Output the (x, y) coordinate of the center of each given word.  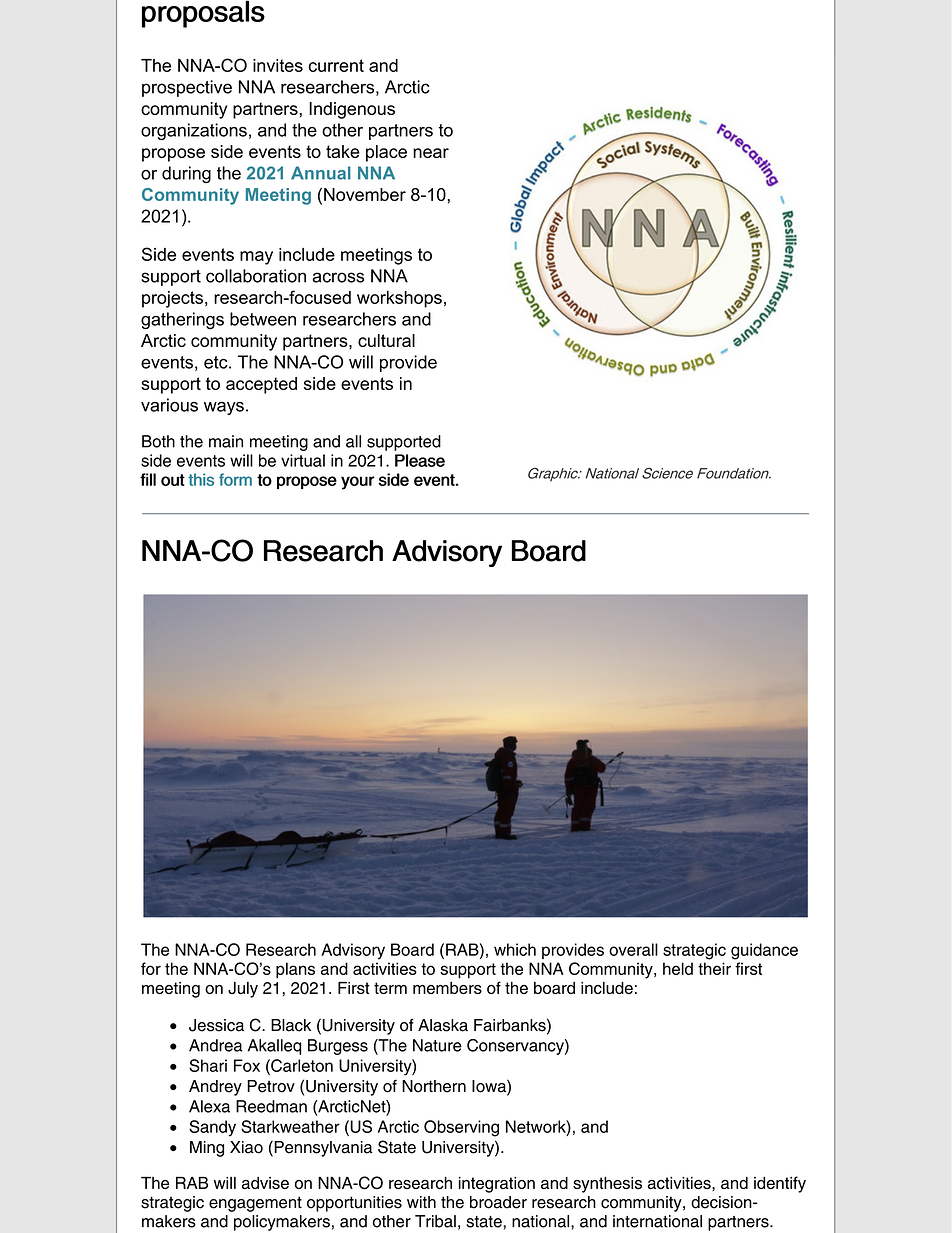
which (515, 949)
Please (420, 460)
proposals (203, 14)
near (431, 153)
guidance (764, 951)
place (386, 153)
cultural (386, 340)
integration (497, 1185)
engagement (255, 1204)
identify (780, 1184)
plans (295, 970)
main (226, 441)
